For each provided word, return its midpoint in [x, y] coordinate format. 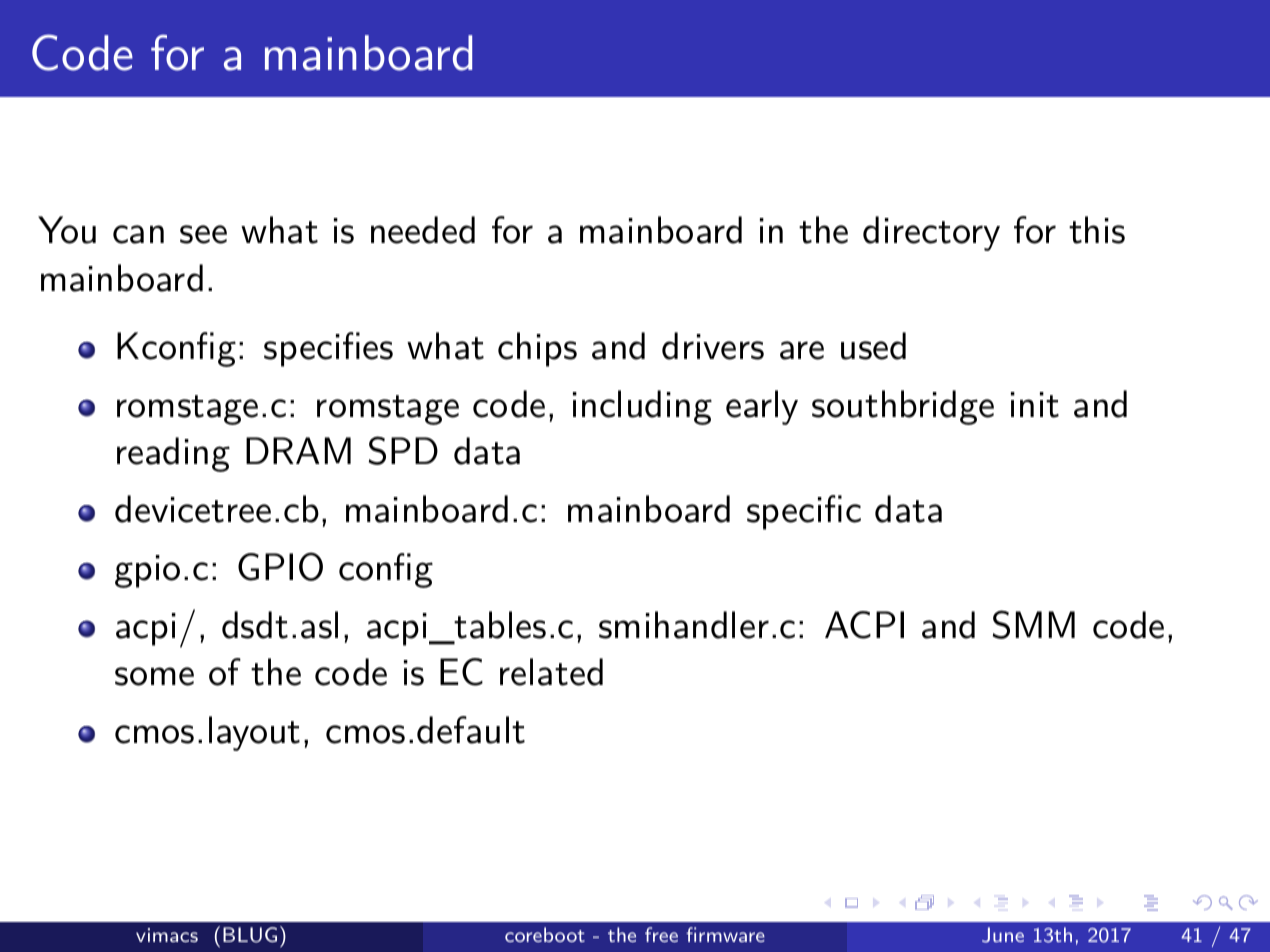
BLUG [250, 935]
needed [423, 230]
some [154, 676]
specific [804, 512]
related [551, 672]
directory [931, 233]
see [203, 234]
